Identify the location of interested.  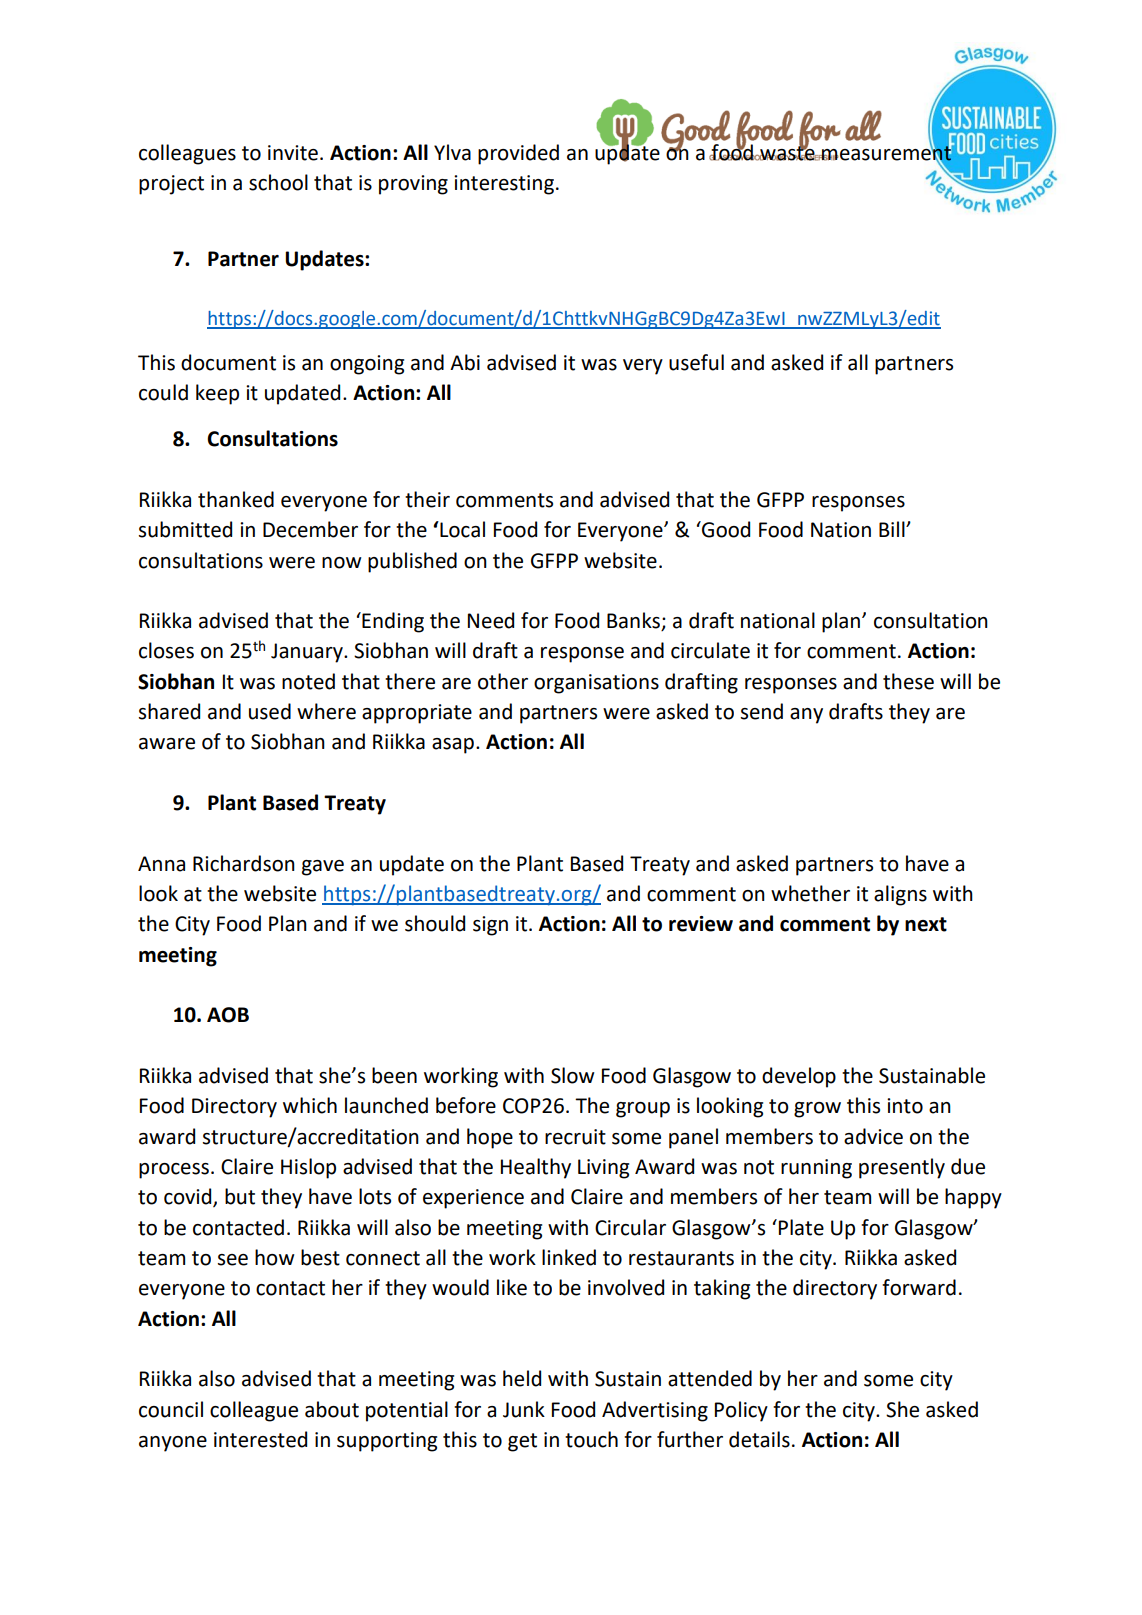
(260, 1439).
